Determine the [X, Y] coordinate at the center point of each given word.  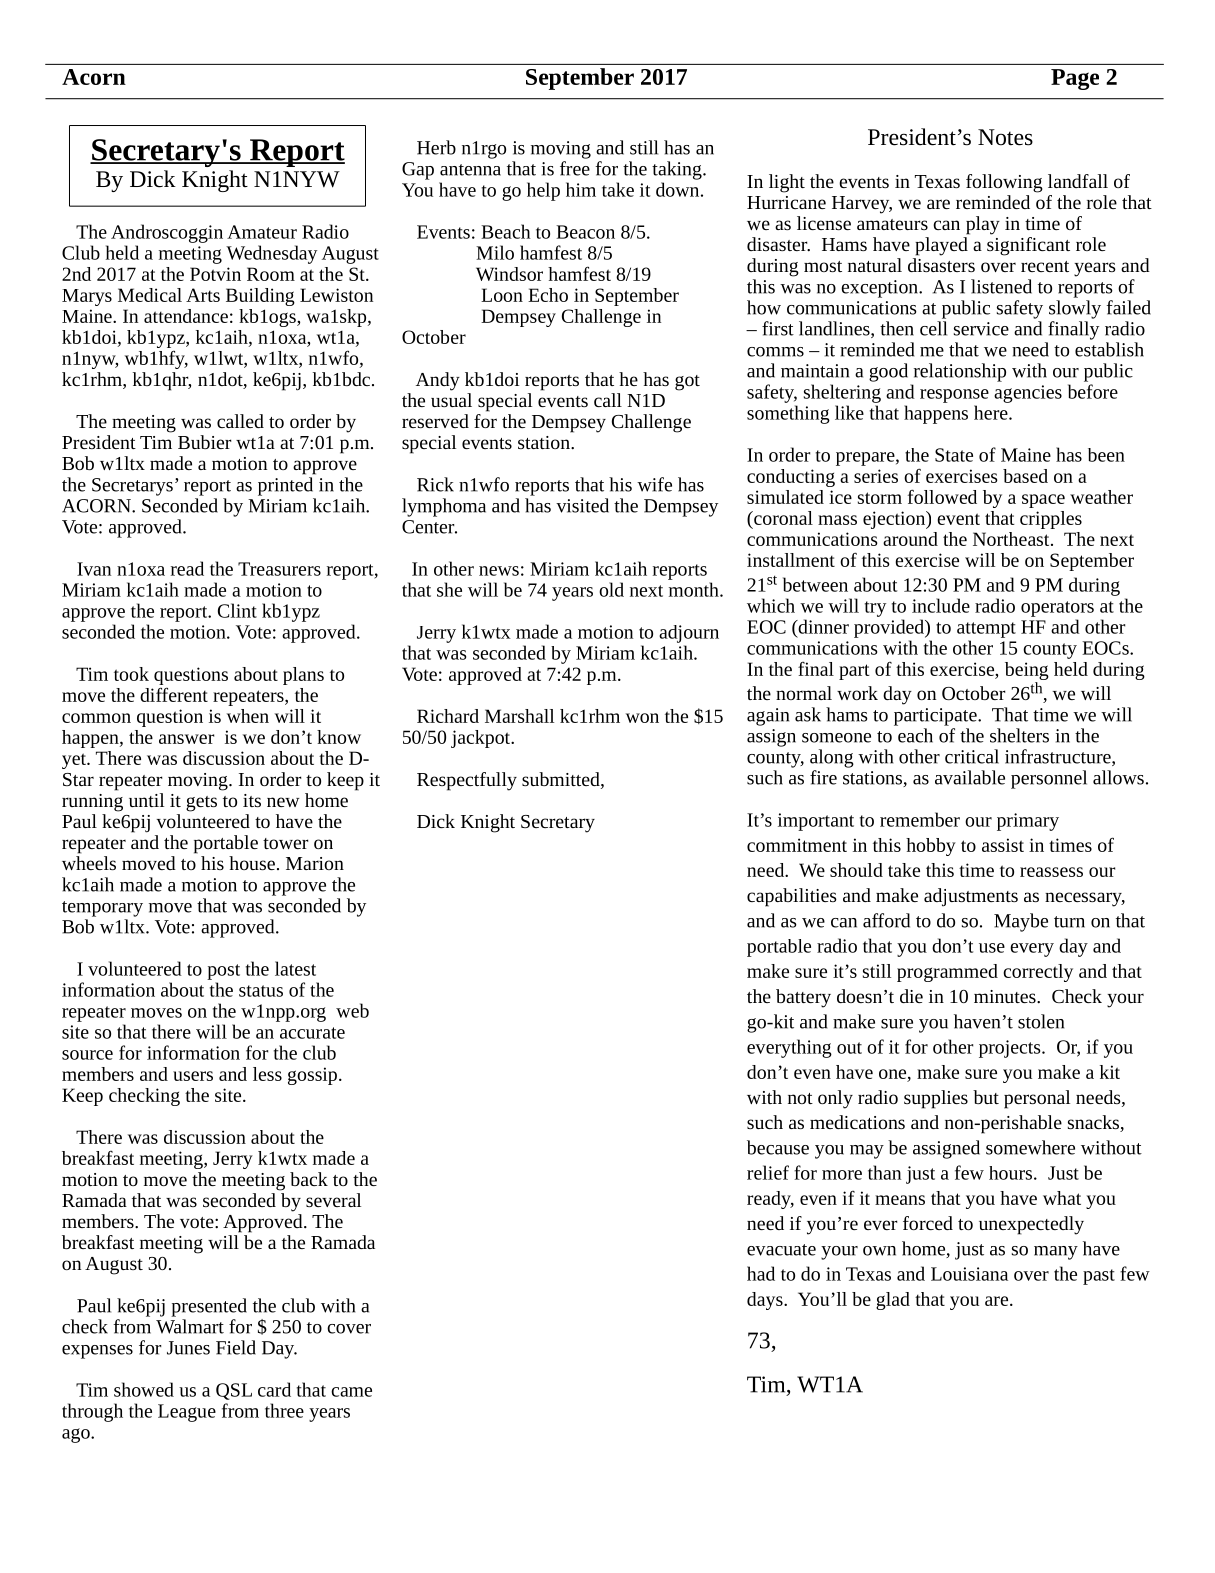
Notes [1005, 137]
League [187, 1413]
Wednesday [271, 254]
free [575, 168]
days [766, 1301]
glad [893, 1301]
